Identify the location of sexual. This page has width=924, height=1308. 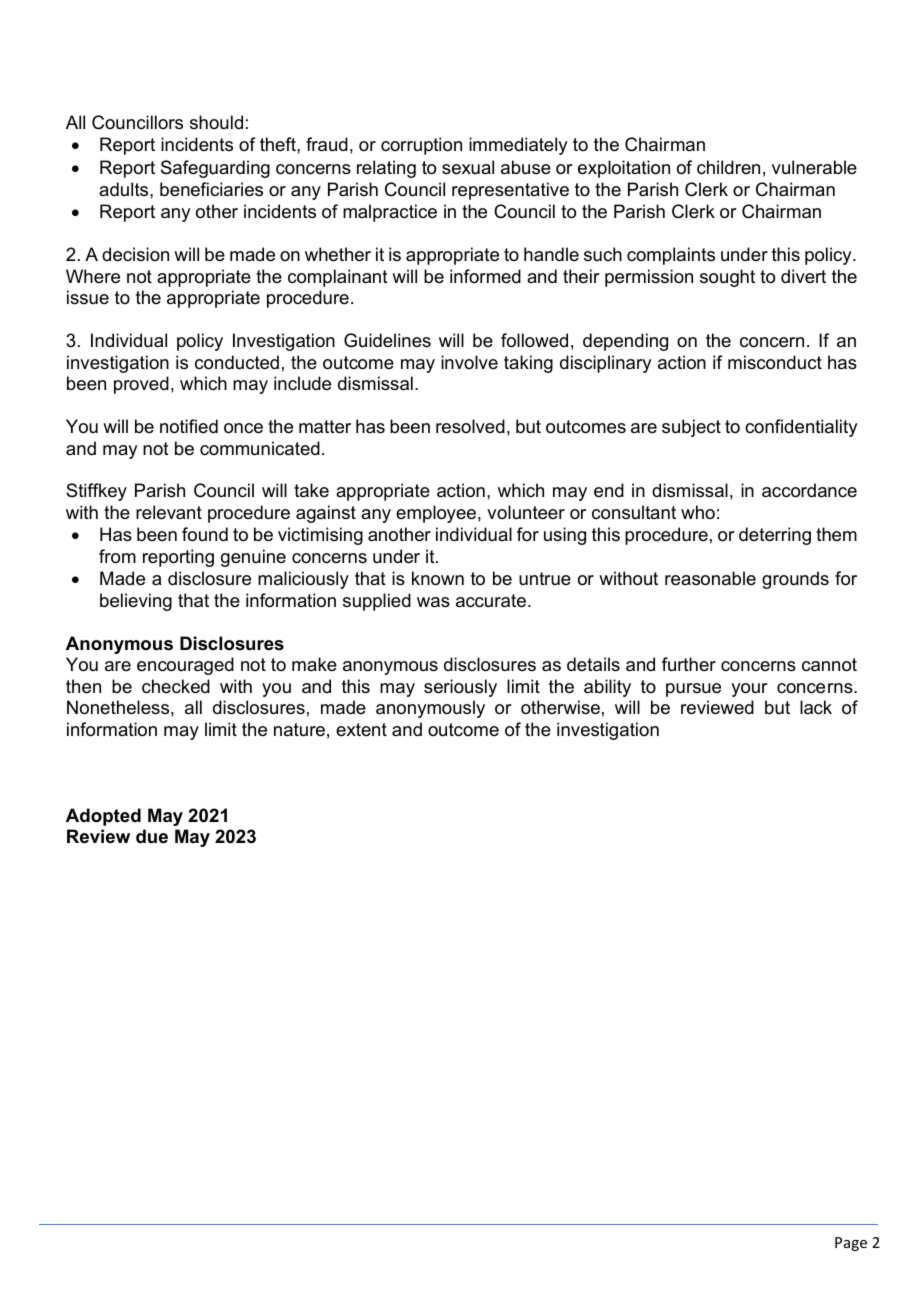
(468, 167).
